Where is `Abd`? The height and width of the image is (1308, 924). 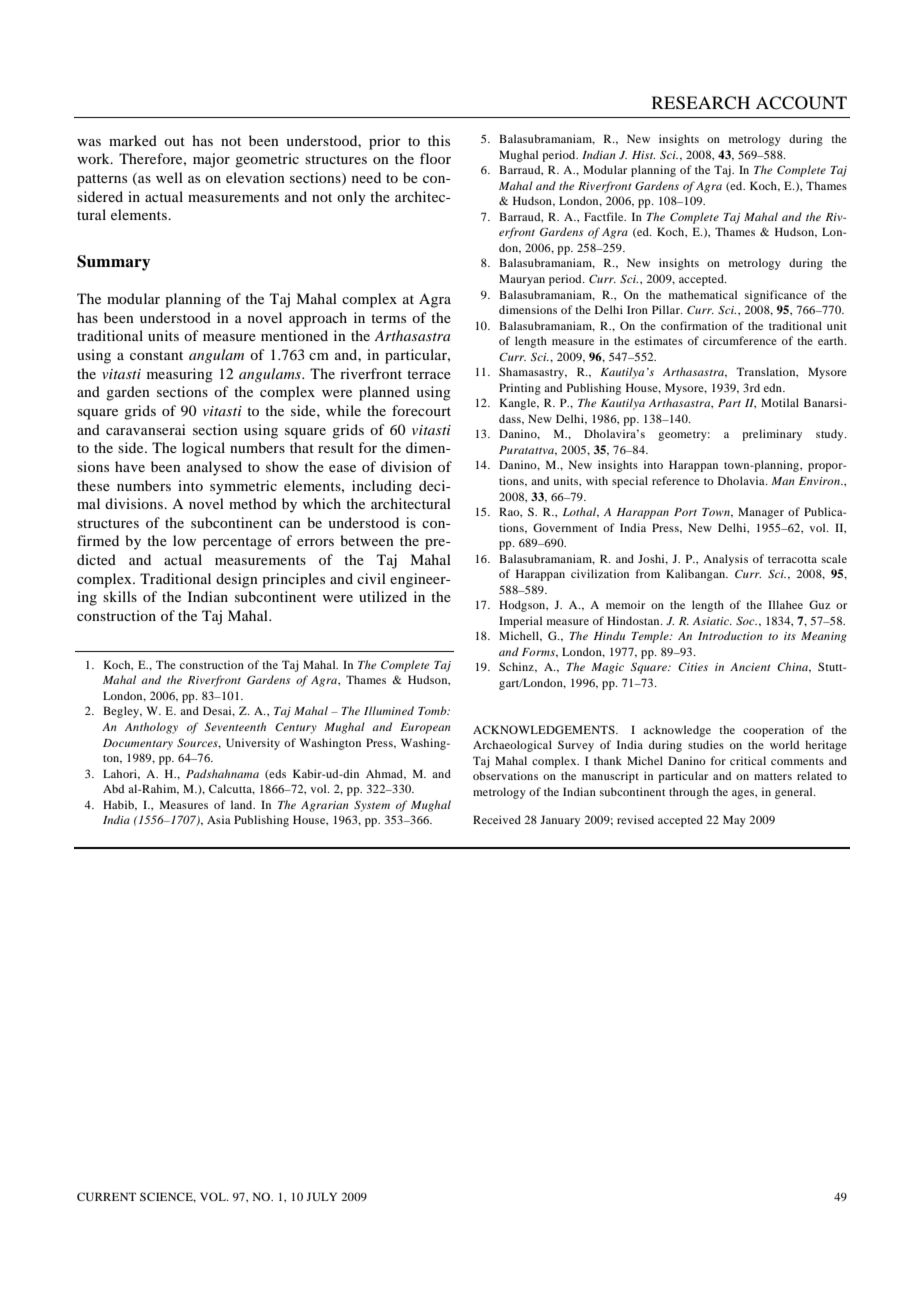
Abd is located at coordinates (113, 788).
